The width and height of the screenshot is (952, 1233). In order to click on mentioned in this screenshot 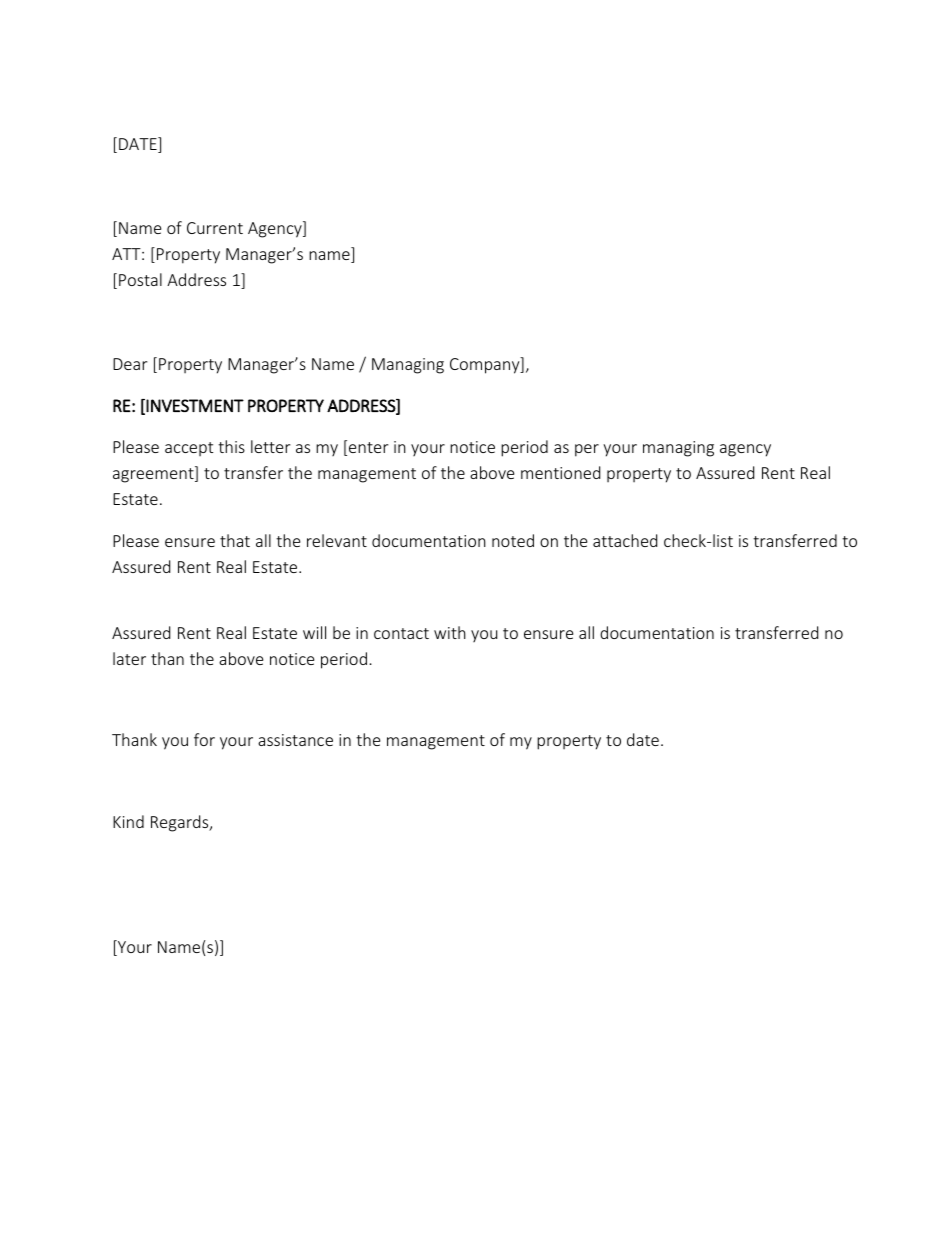, I will do `click(560, 472)`.
